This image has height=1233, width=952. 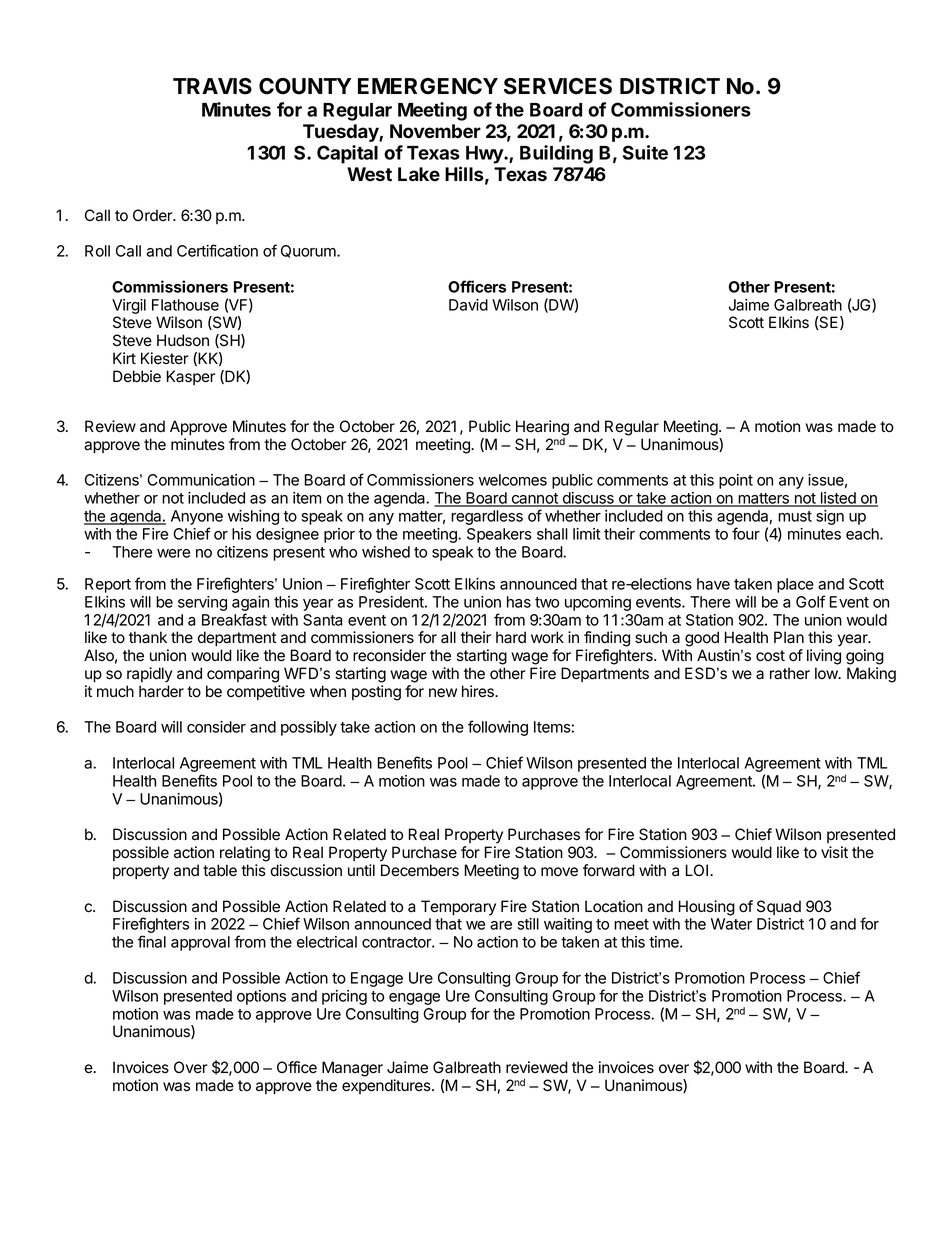 I want to click on options, so click(x=261, y=997).
